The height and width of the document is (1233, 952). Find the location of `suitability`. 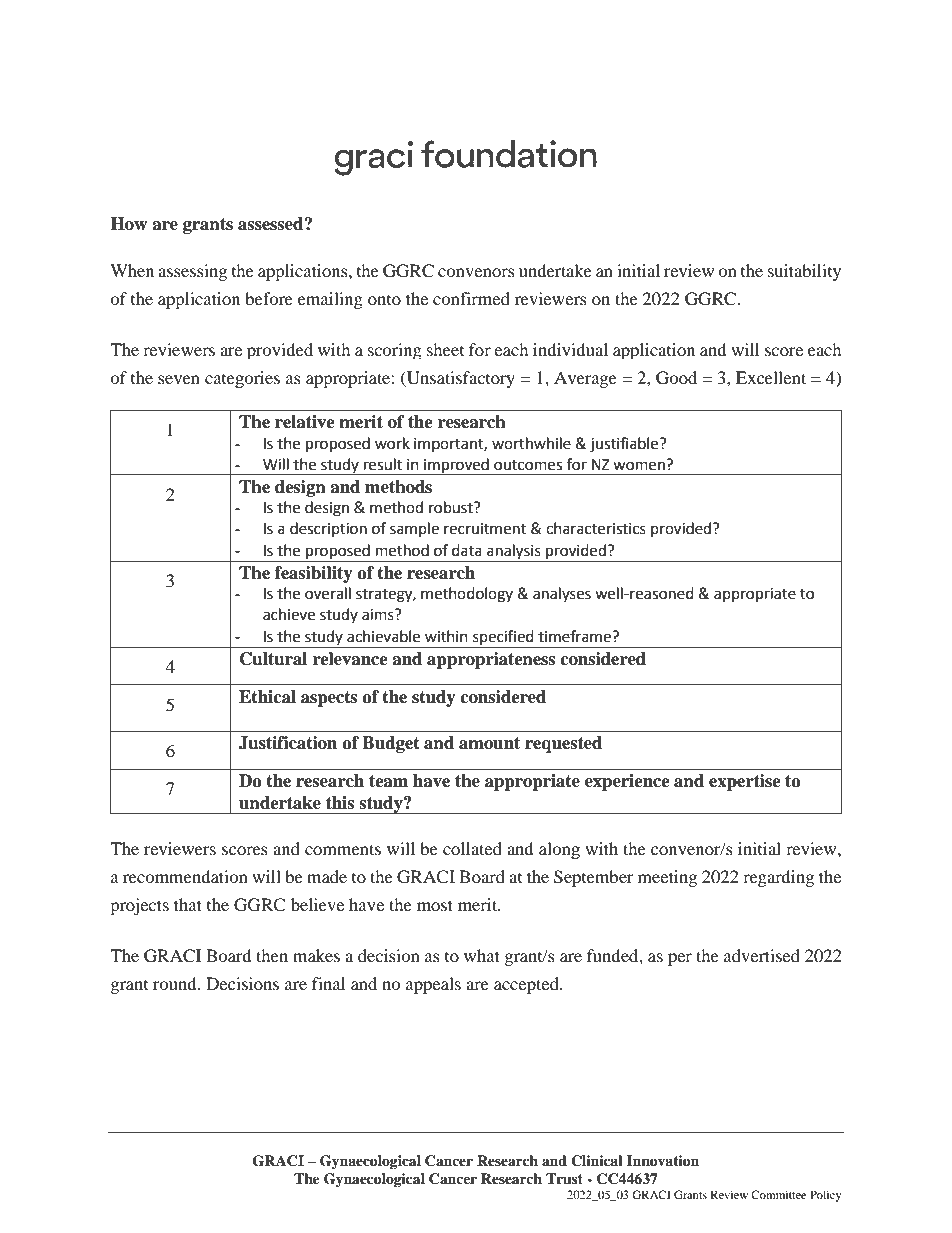

suitability is located at coordinates (804, 272).
